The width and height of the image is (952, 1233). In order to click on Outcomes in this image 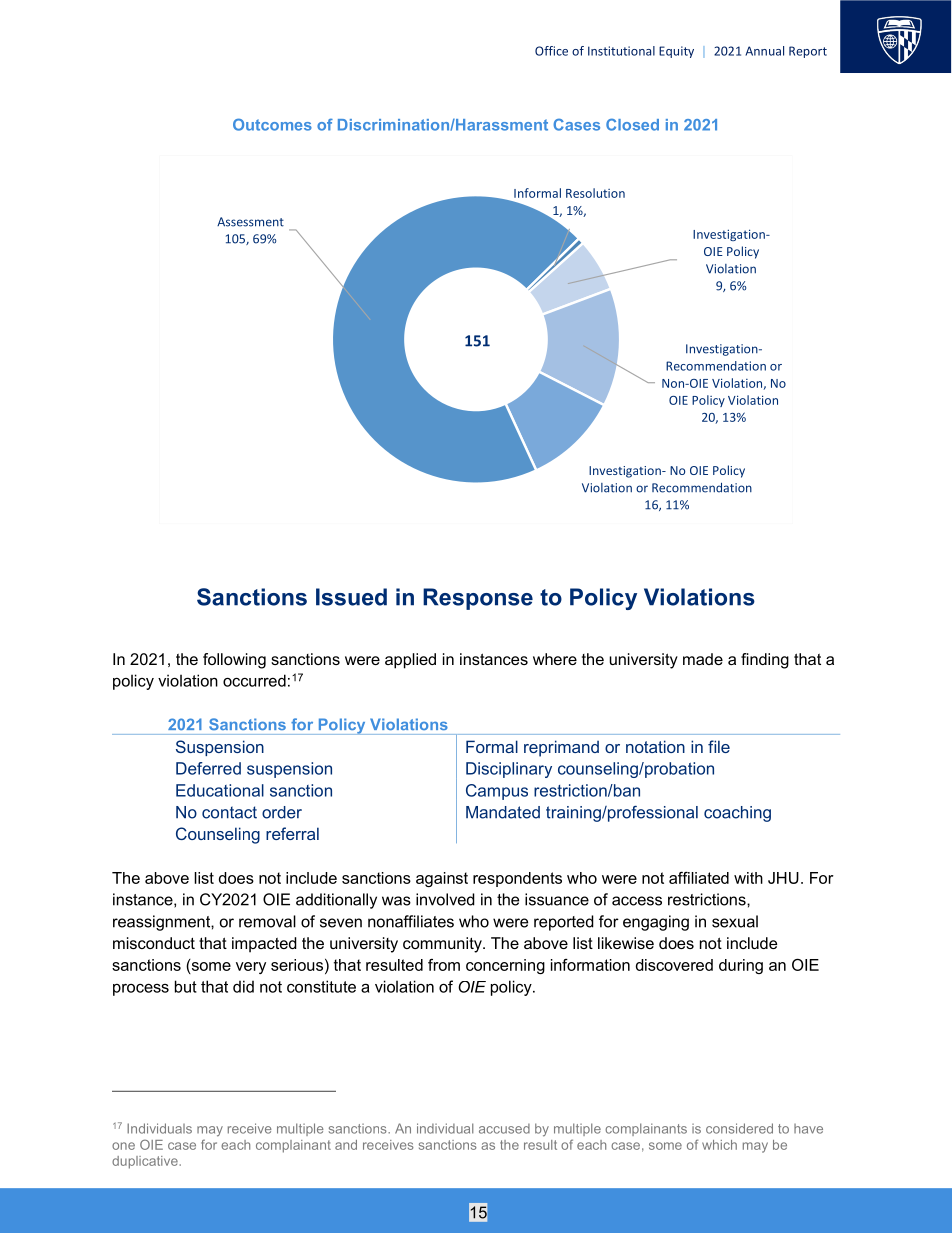, I will do `click(272, 124)`.
